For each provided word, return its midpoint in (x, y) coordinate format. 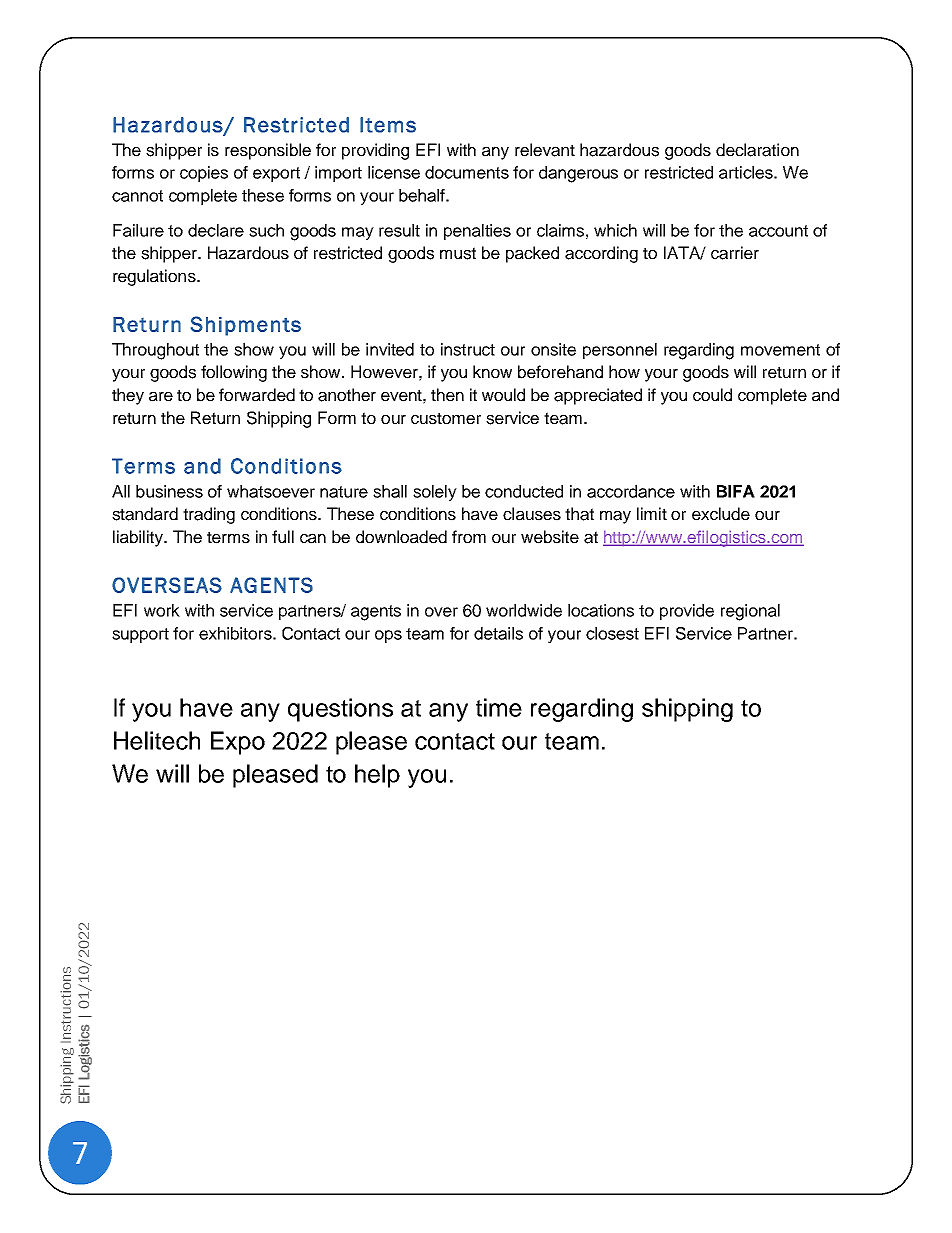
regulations (155, 277)
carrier (735, 253)
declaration (757, 150)
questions (340, 710)
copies (204, 174)
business (169, 491)
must (458, 253)
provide (687, 612)
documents (467, 172)
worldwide (524, 610)
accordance (631, 491)
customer (446, 418)
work (162, 610)
